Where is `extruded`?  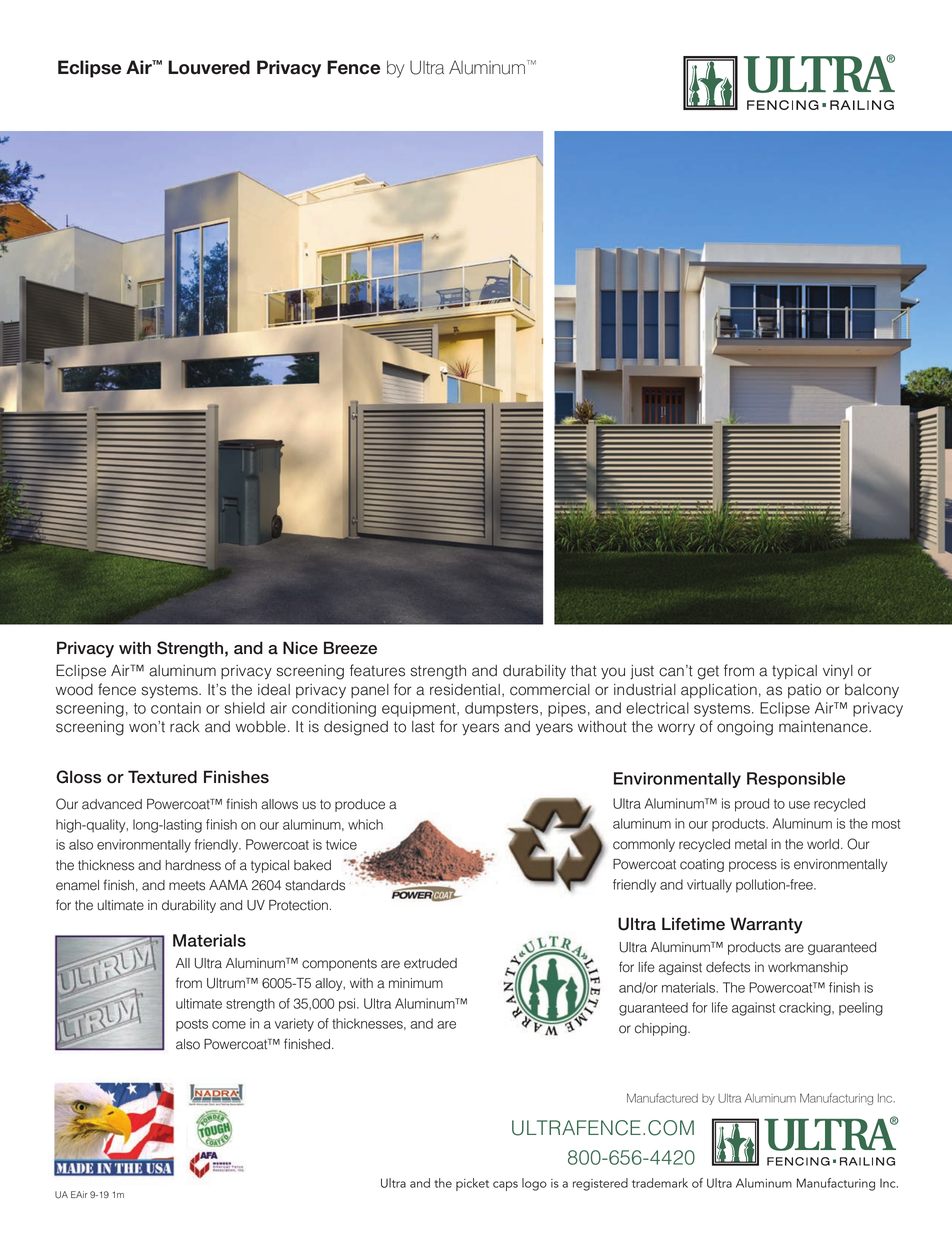 extruded is located at coordinates (430, 963).
